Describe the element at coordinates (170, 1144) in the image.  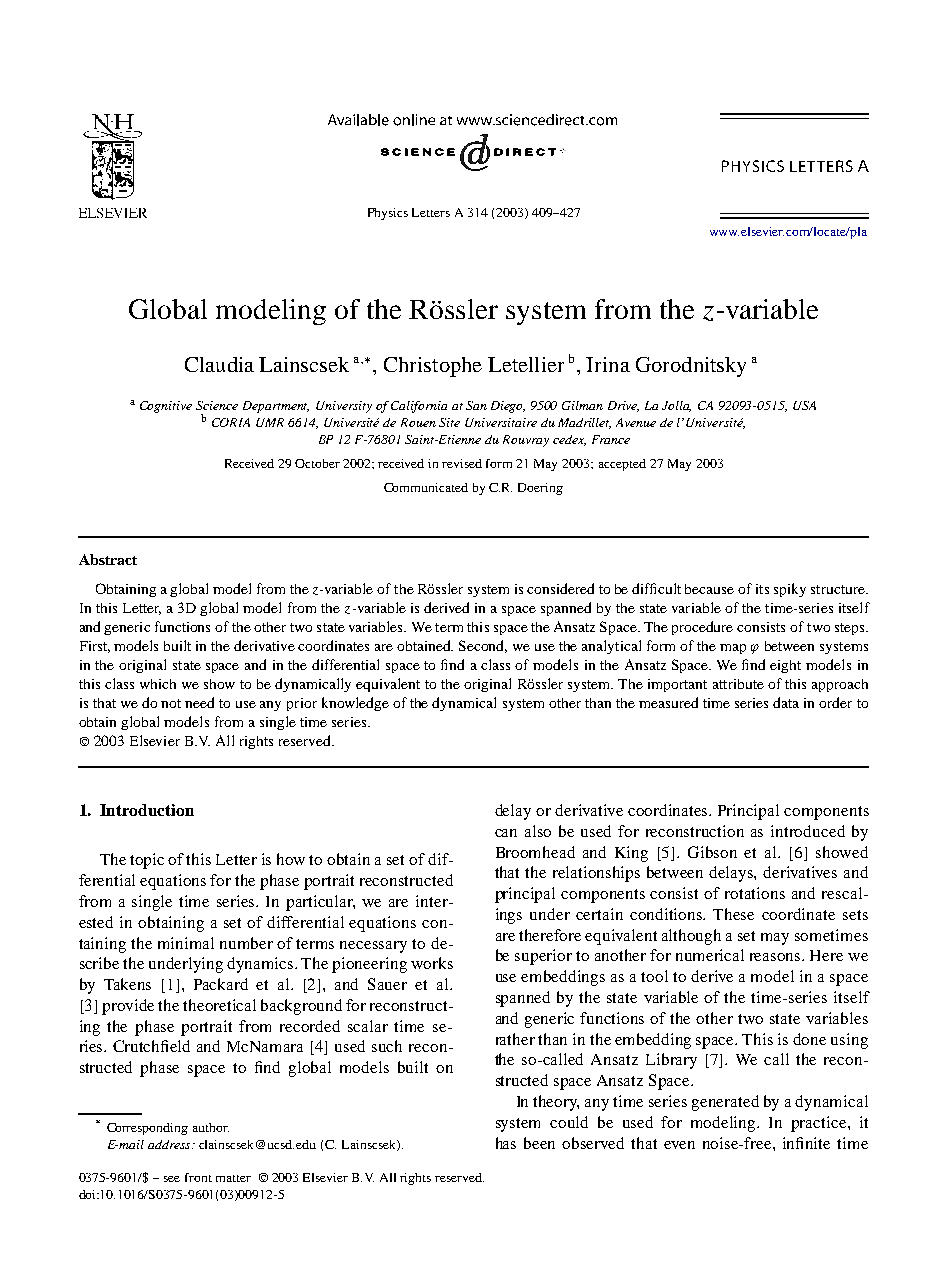
I see `address` at that location.
